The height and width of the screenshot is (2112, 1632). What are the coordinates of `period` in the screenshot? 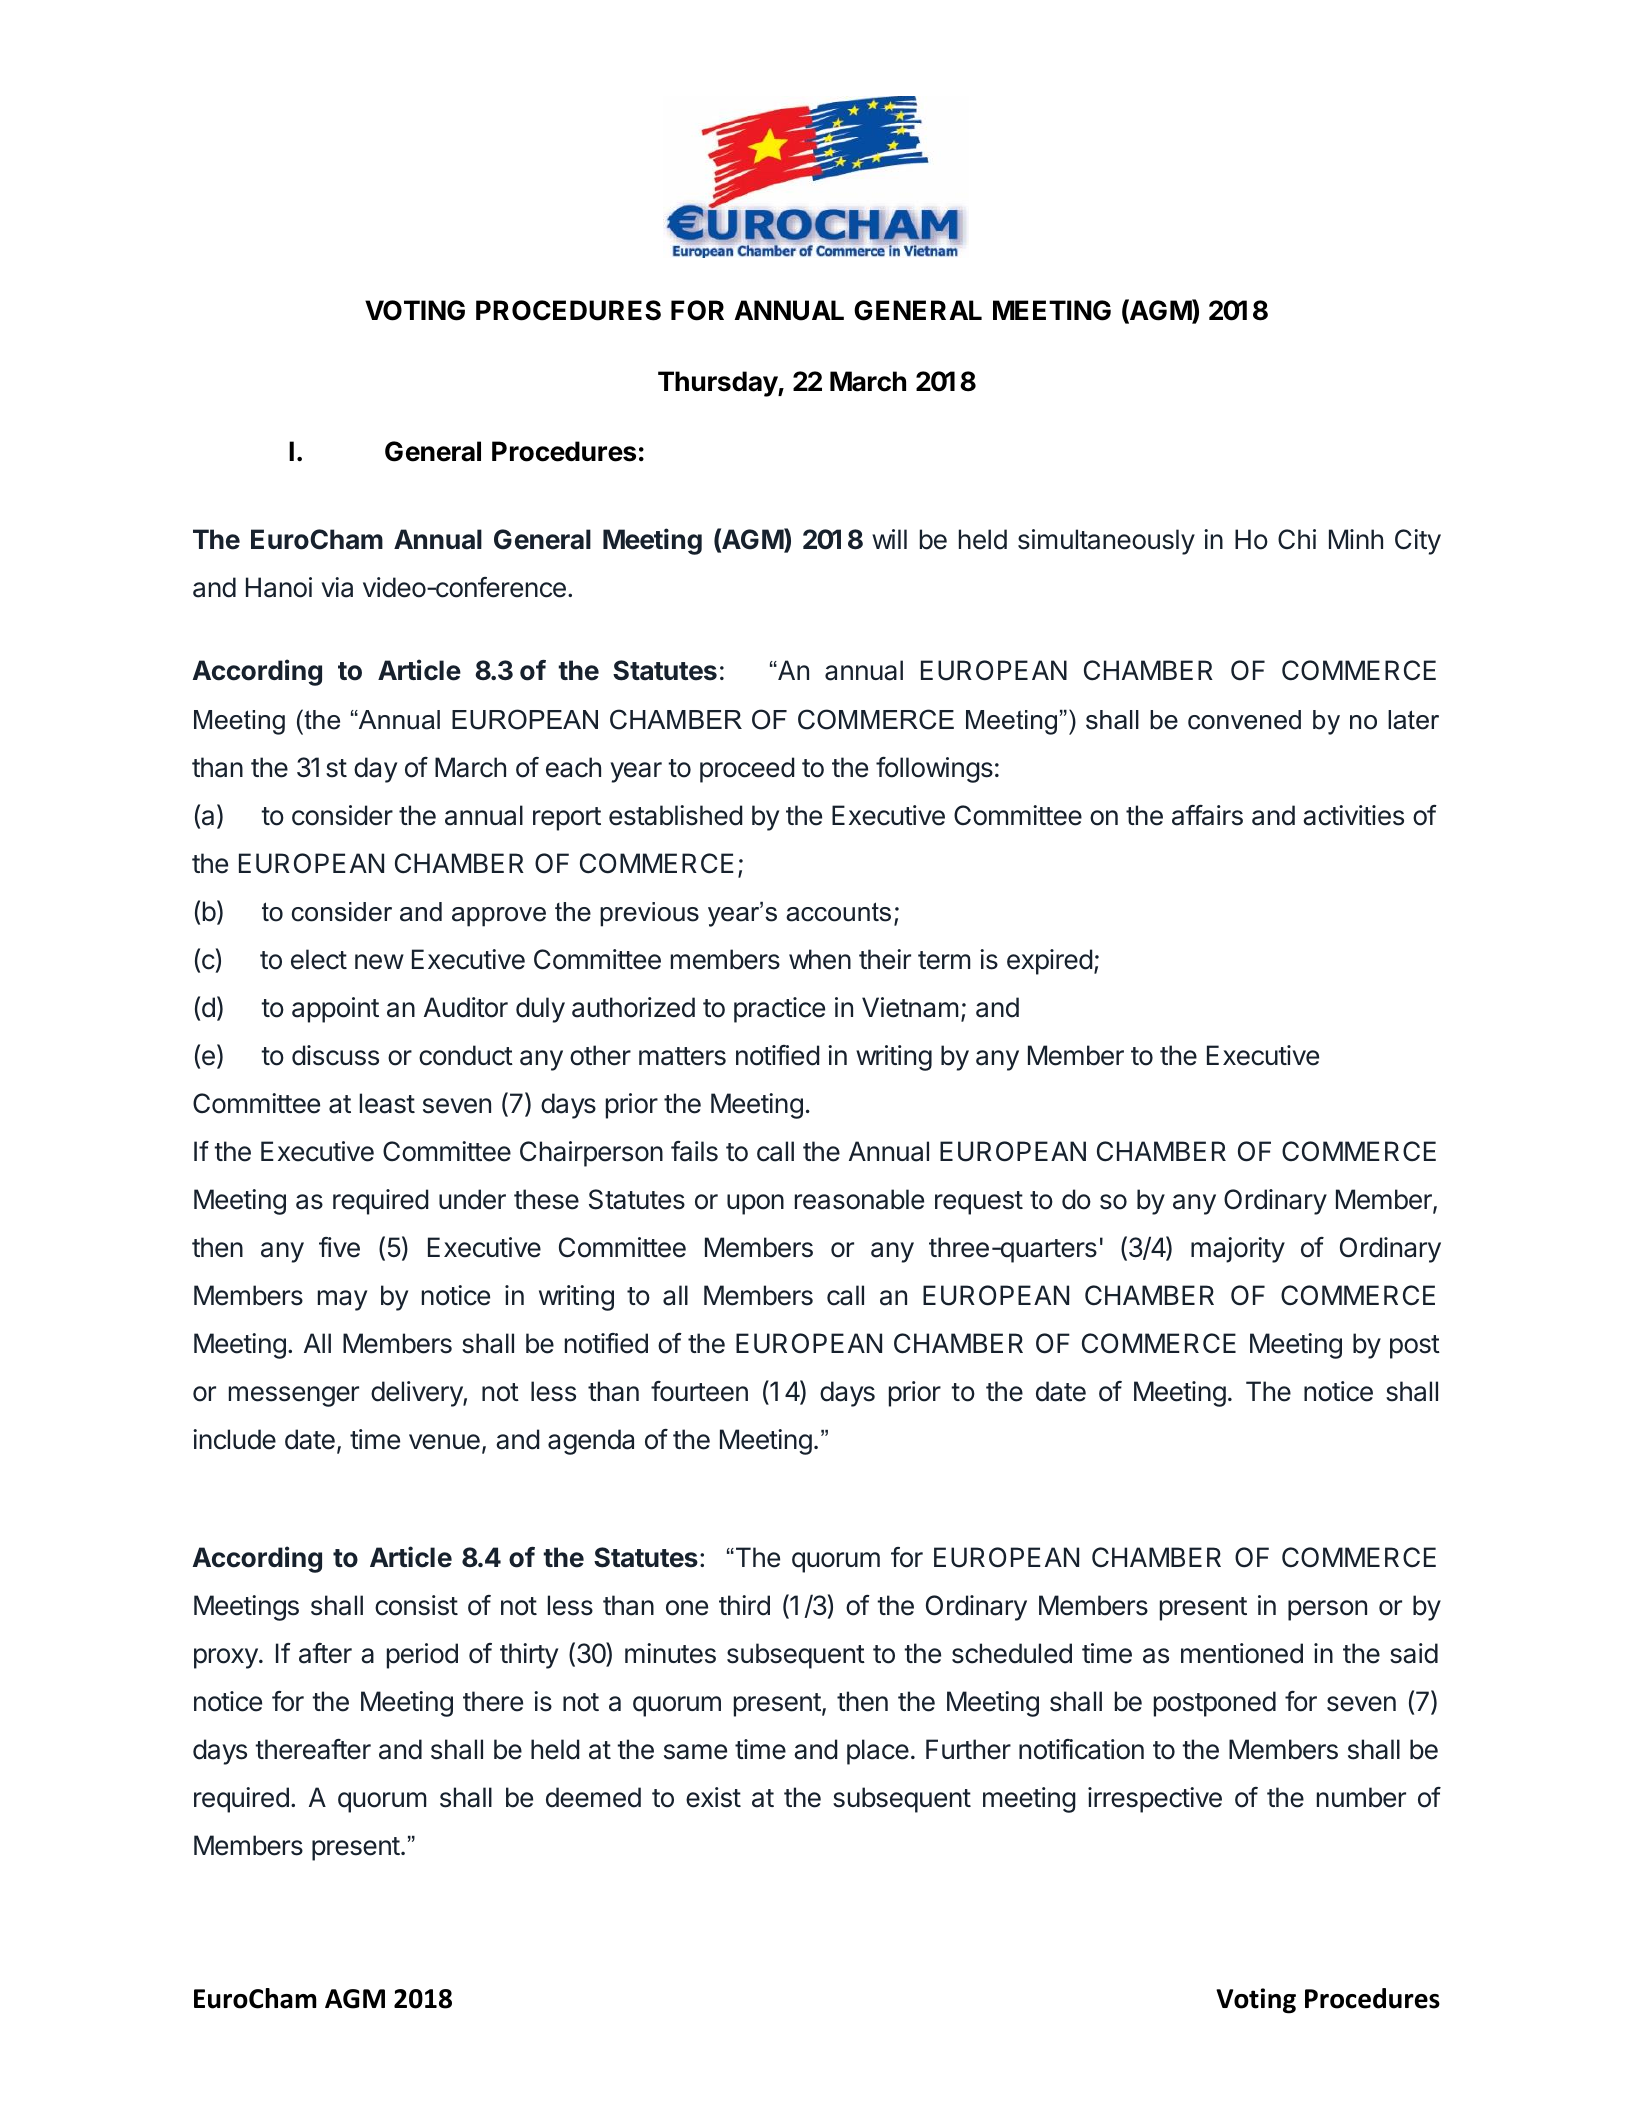 It's located at (422, 1656).
